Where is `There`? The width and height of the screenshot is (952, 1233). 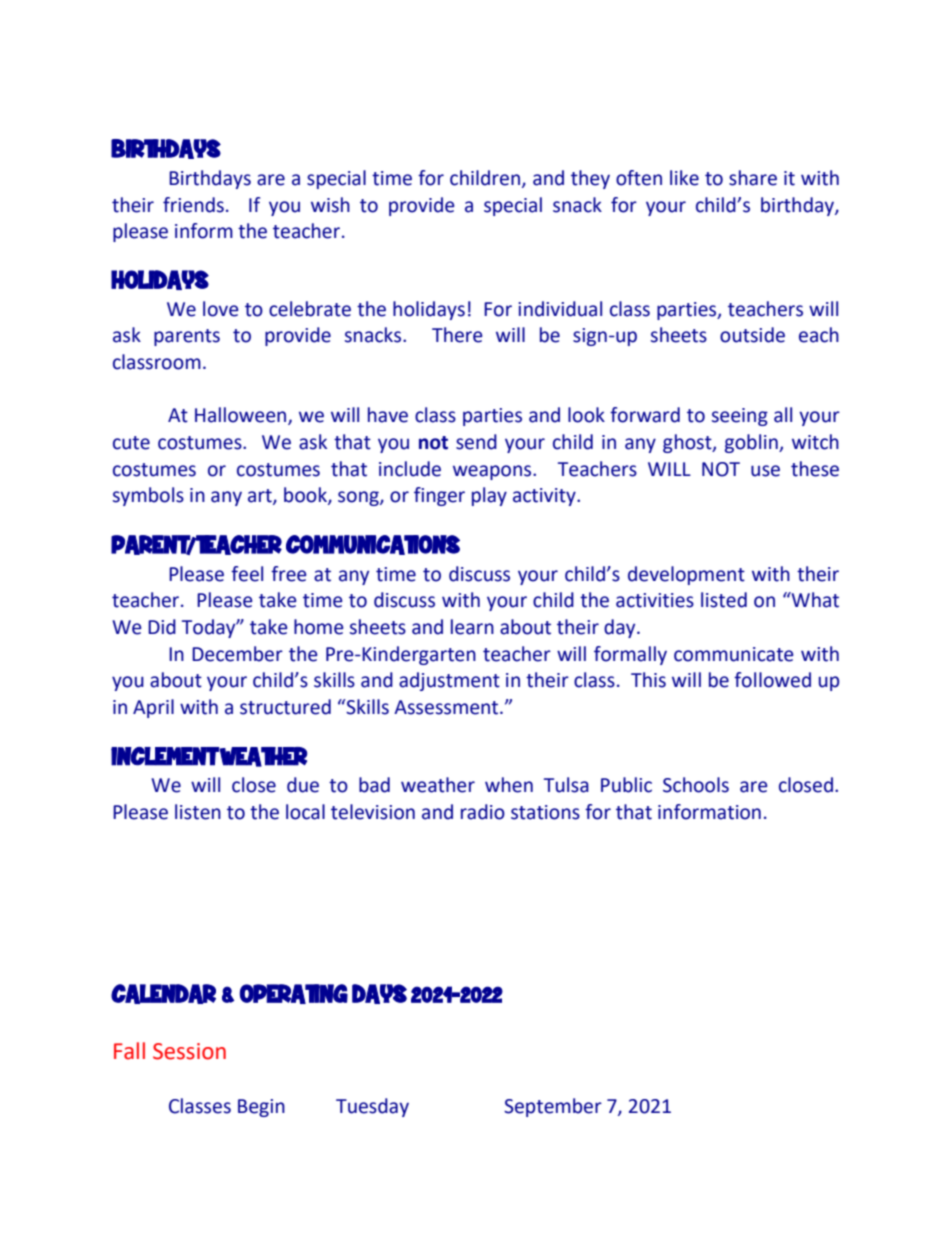
There is located at coordinates (457, 335).
